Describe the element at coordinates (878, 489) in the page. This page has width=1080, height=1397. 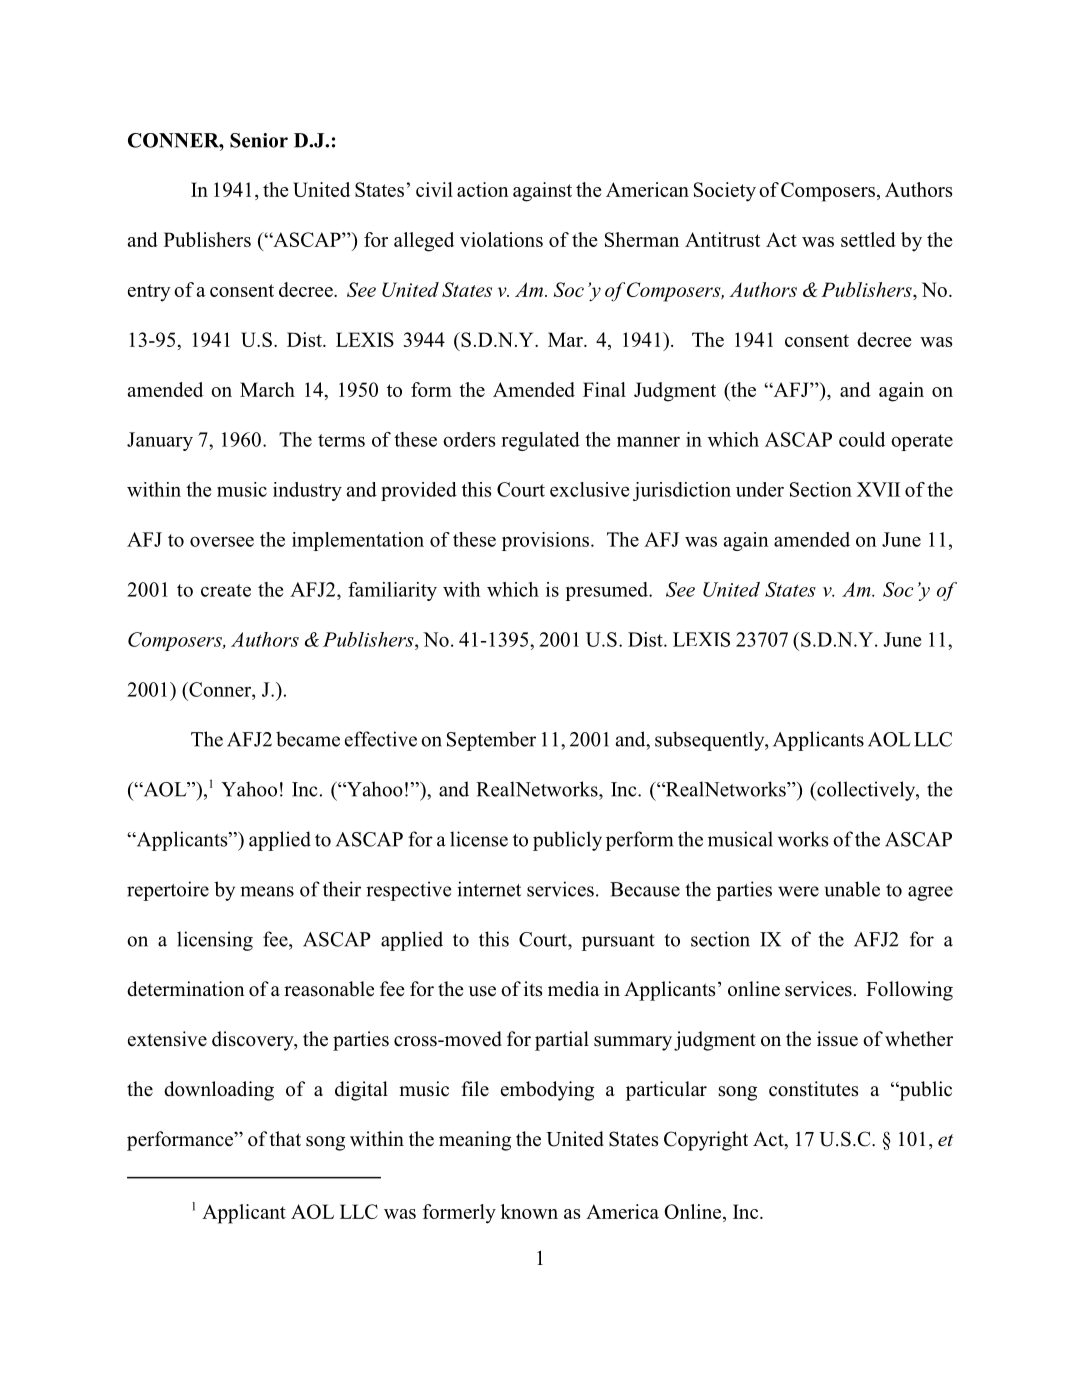
I see `XVII` at that location.
